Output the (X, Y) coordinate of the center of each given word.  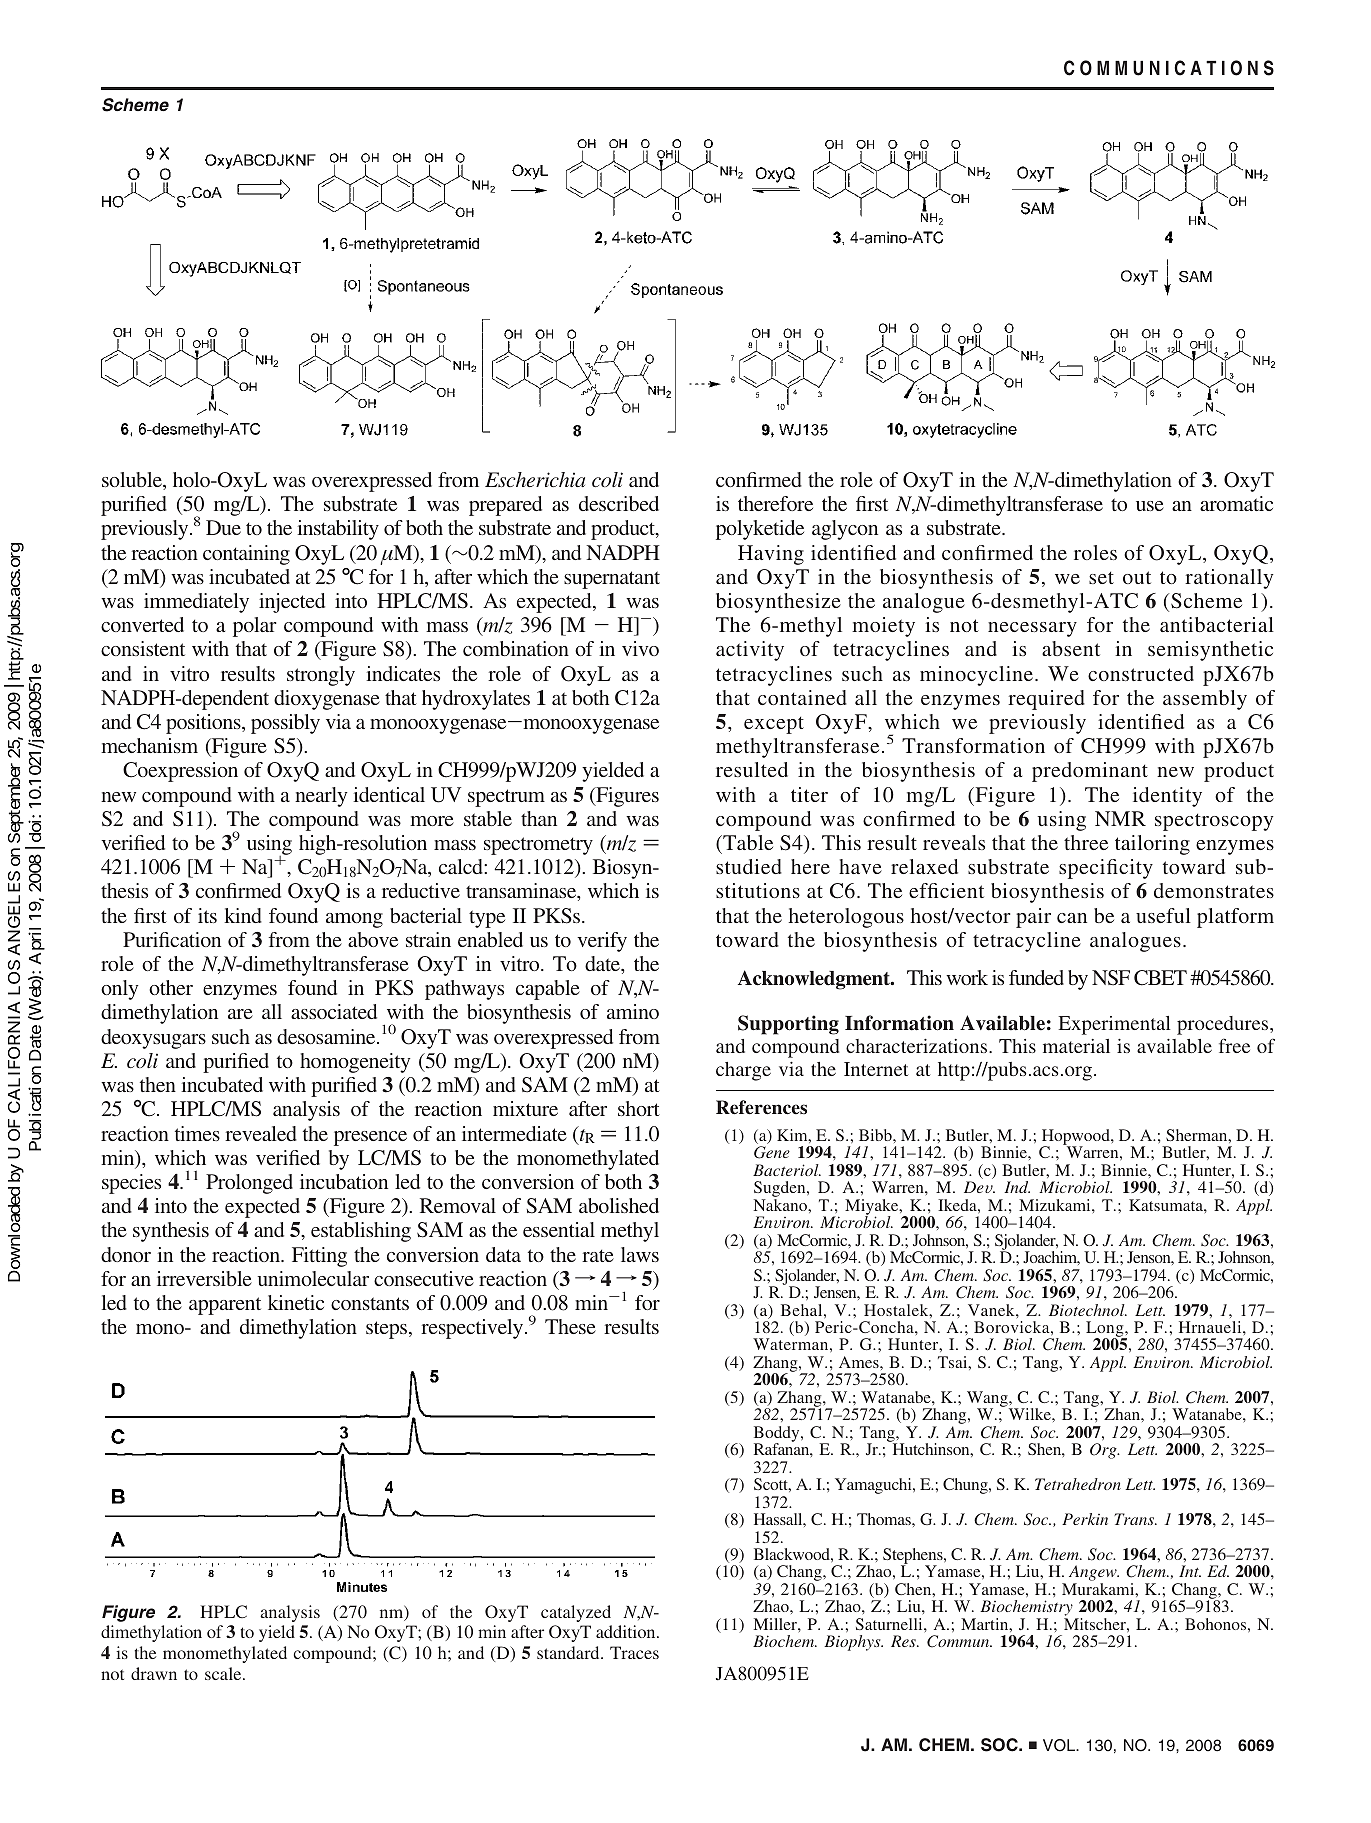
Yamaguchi (874, 1486)
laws (640, 1254)
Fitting (319, 1257)
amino (633, 1011)
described (619, 503)
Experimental (1114, 1025)
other (171, 987)
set (1101, 577)
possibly (285, 724)
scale (224, 1673)
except (774, 725)
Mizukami (1056, 1205)
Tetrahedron (1078, 1484)
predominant (1090, 772)
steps (388, 1330)
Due (223, 527)
